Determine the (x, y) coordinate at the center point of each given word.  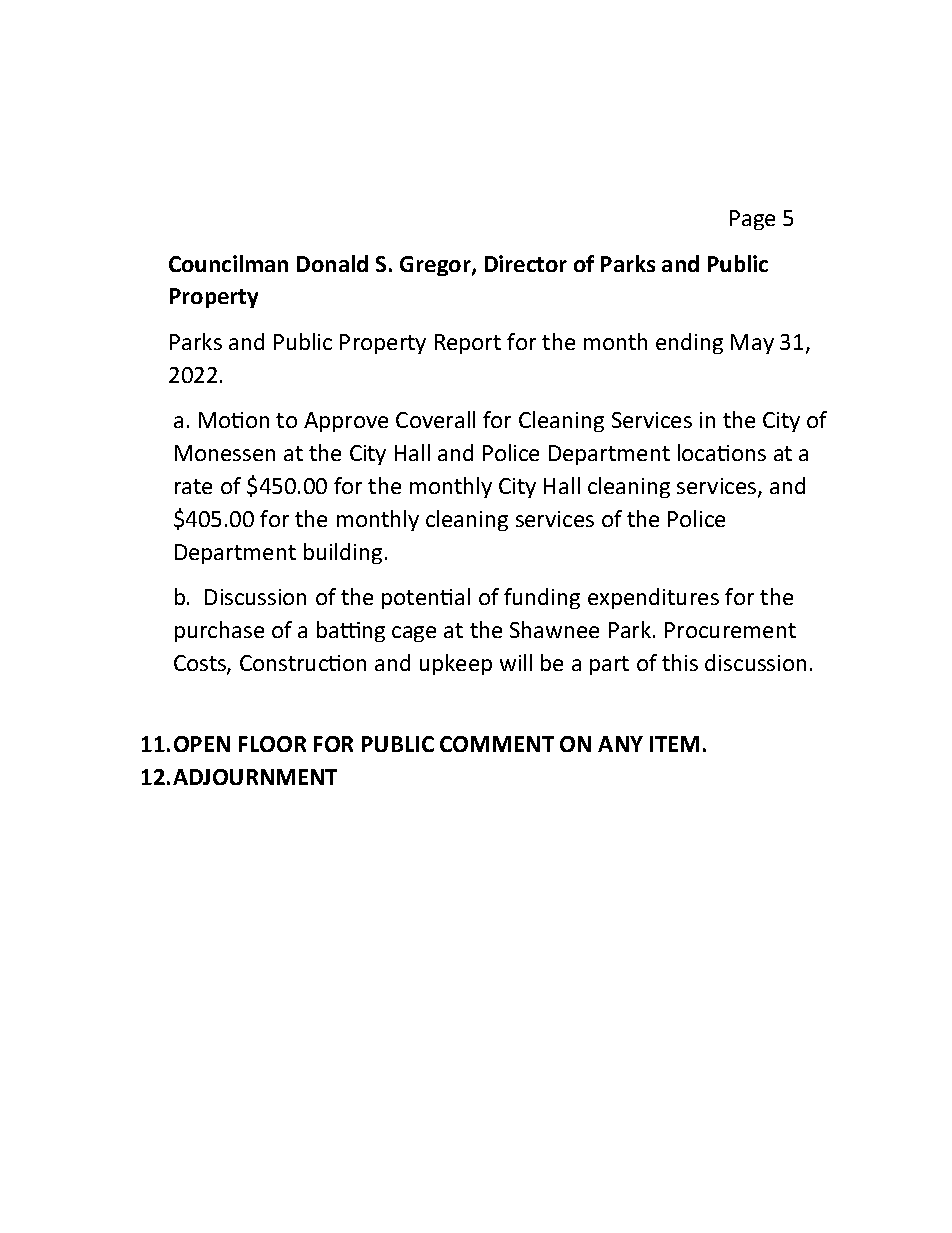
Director (526, 263)
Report (468, 344)
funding (542, 598)
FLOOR (272, 744)
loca (698, 452)
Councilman (228, 263)
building (343, 553)
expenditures (653, 598)
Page (752, 220)
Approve (346, 422)
